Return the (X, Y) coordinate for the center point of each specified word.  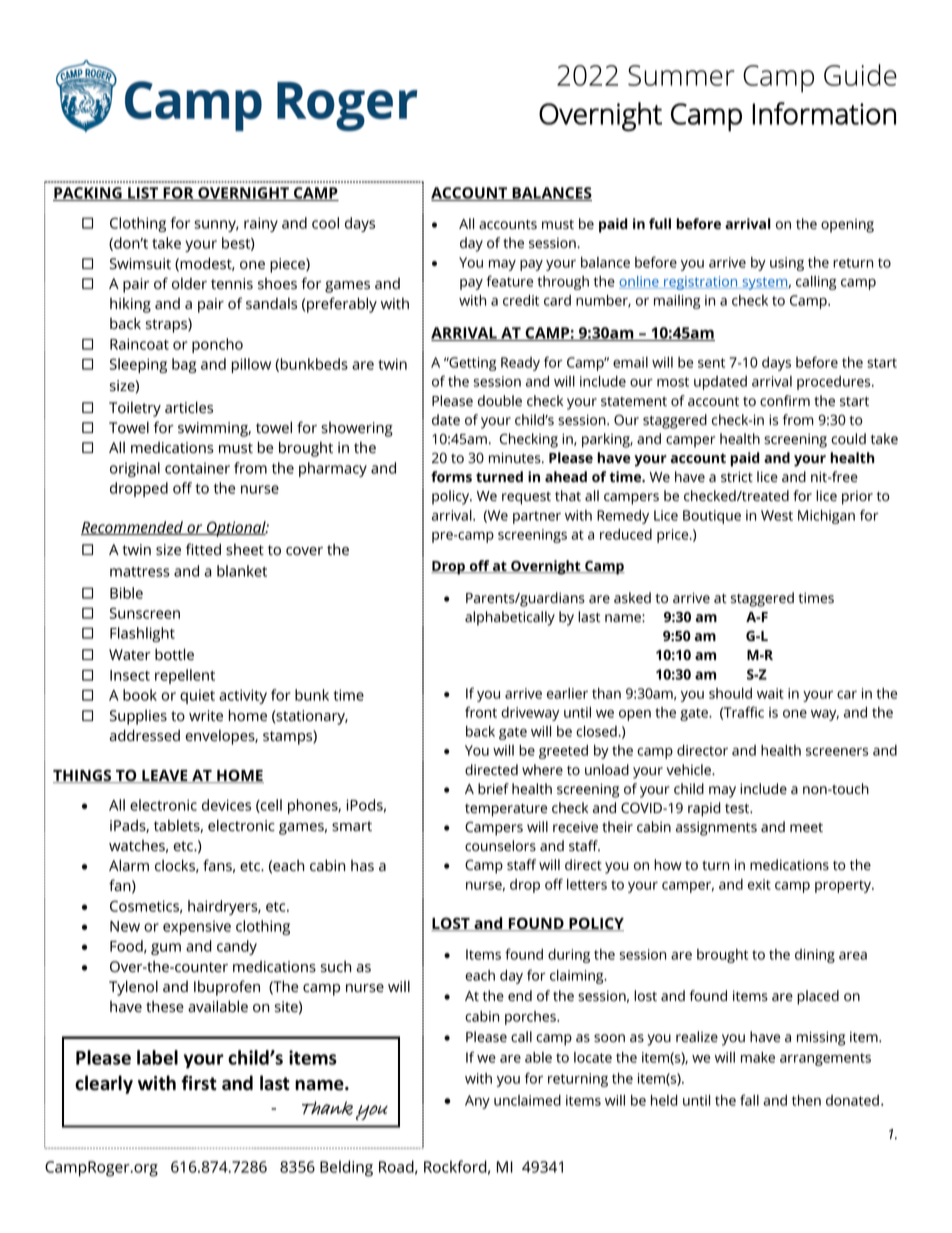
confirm (785, 400)
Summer (681, 75)
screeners (837, 751)
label (157, 1057)
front (481, 712)
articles (189, 407)
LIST (143, 194)
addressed (144, 735)
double (500, 401)
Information (824, 113)
